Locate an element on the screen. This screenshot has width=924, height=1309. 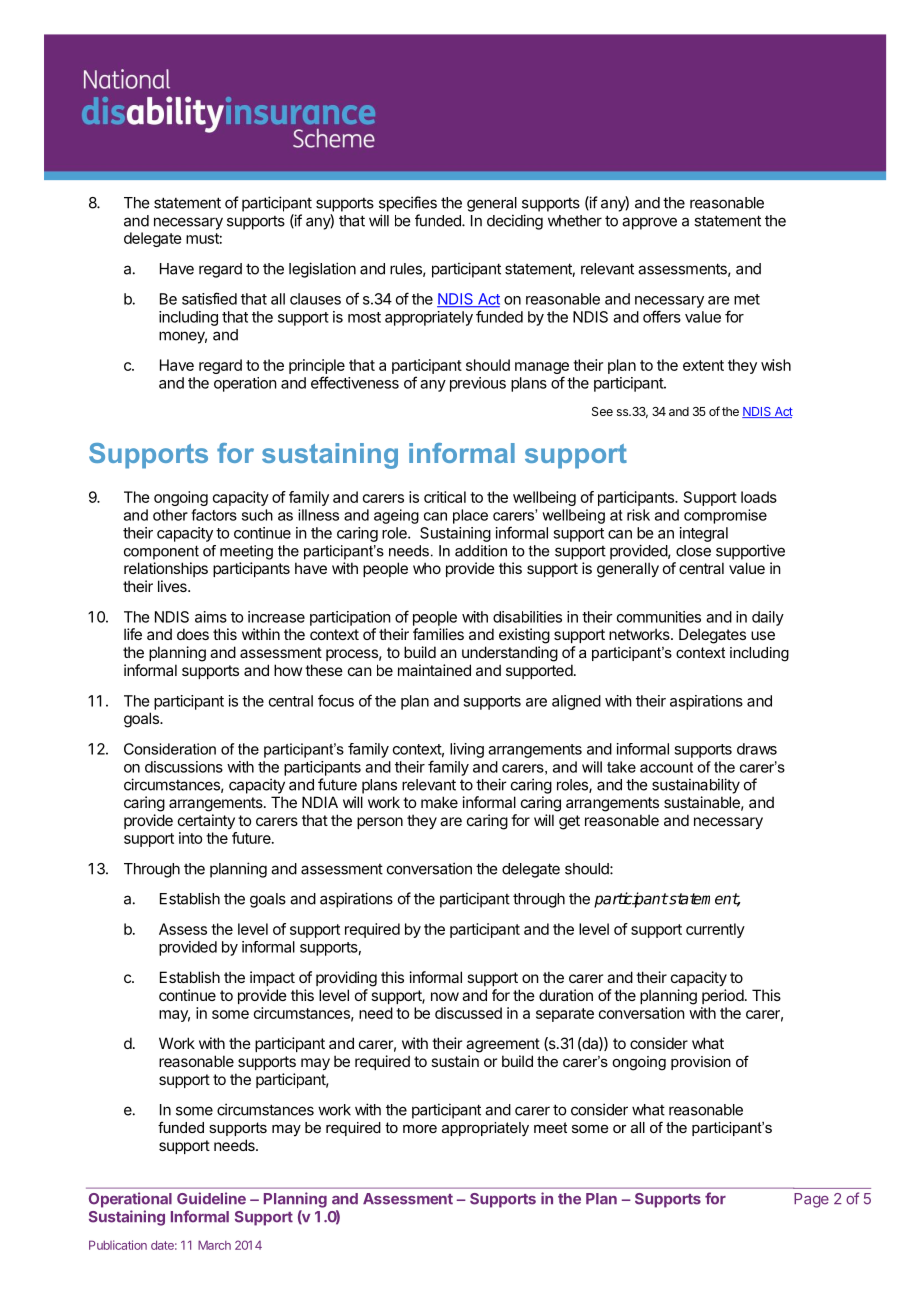
satisfied is located at coordinates (209, 298).
